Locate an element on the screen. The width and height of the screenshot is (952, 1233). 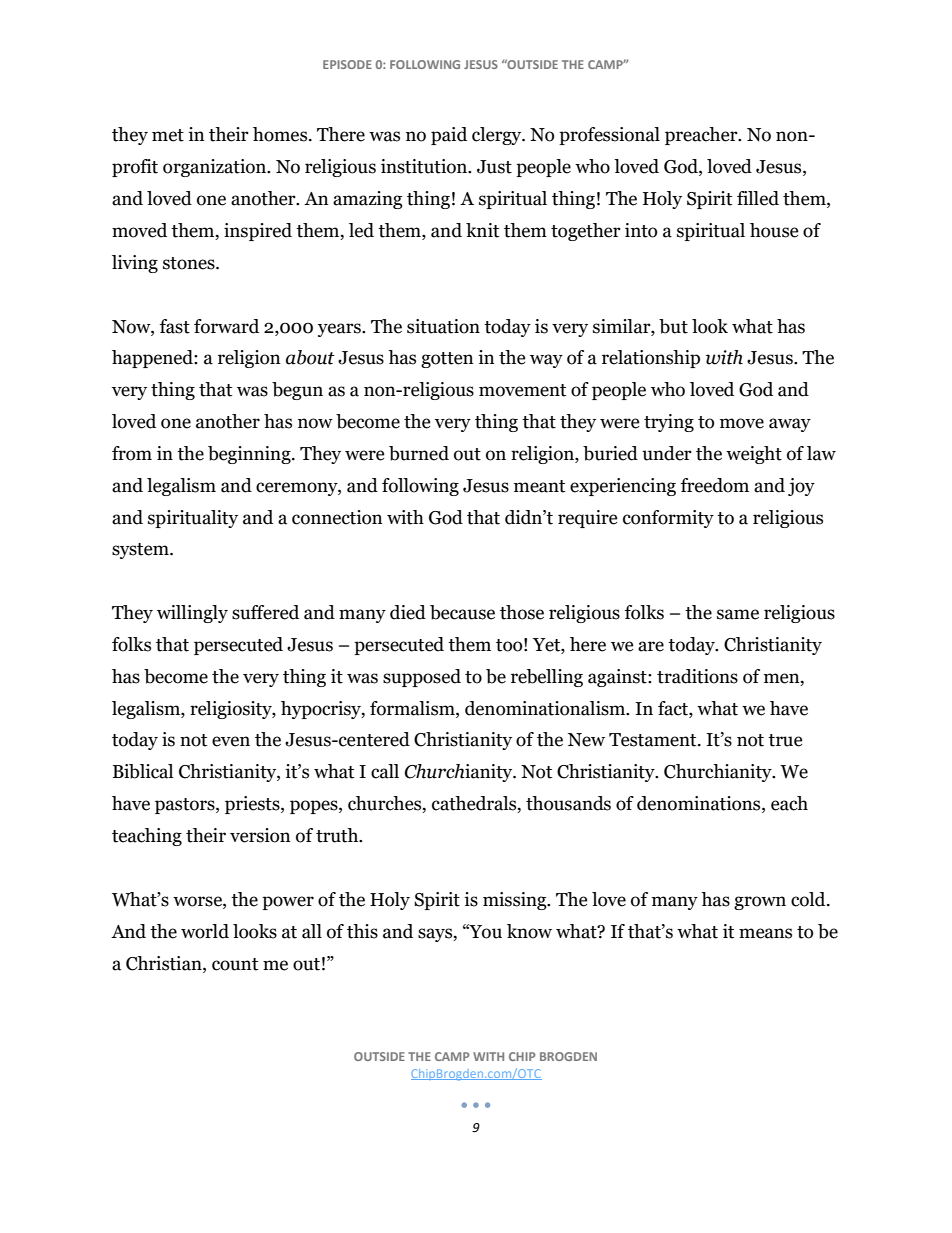
relationship is located at coordinates (651, 359).
